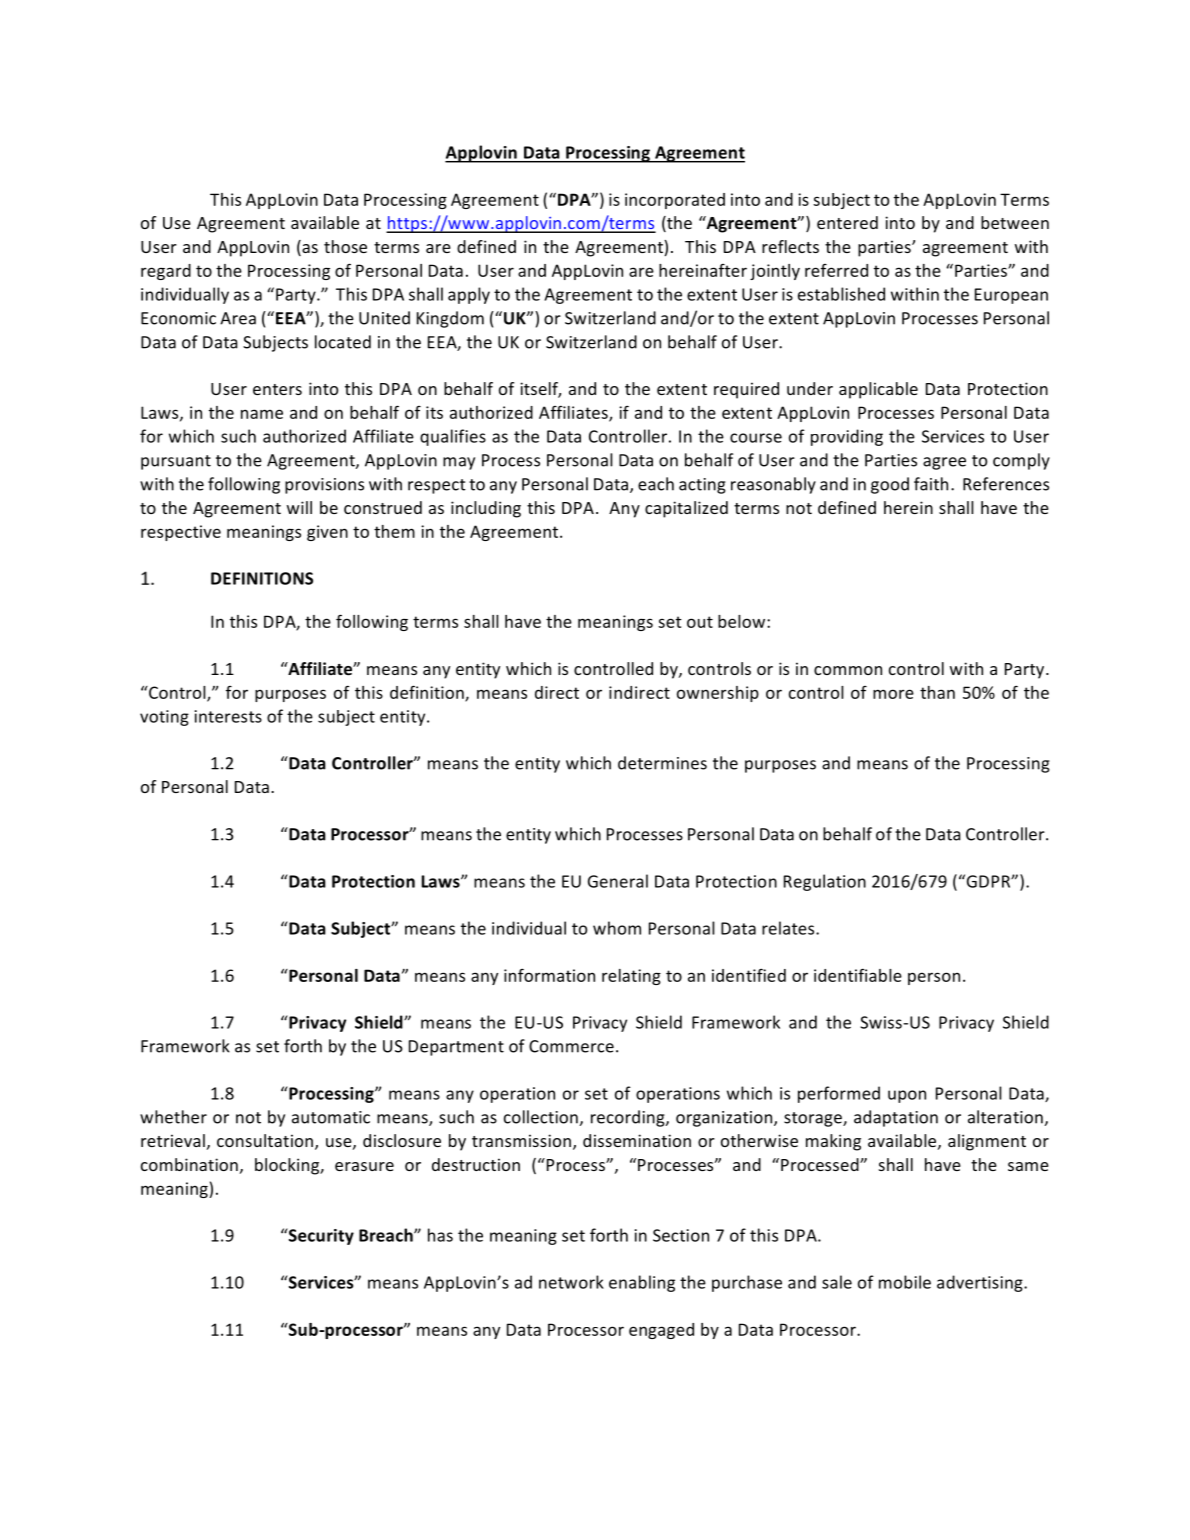 The image size is (1190, 1540). Describe the element at coordinates (662, 763) in the screenshot. I see `determines` at that location.
